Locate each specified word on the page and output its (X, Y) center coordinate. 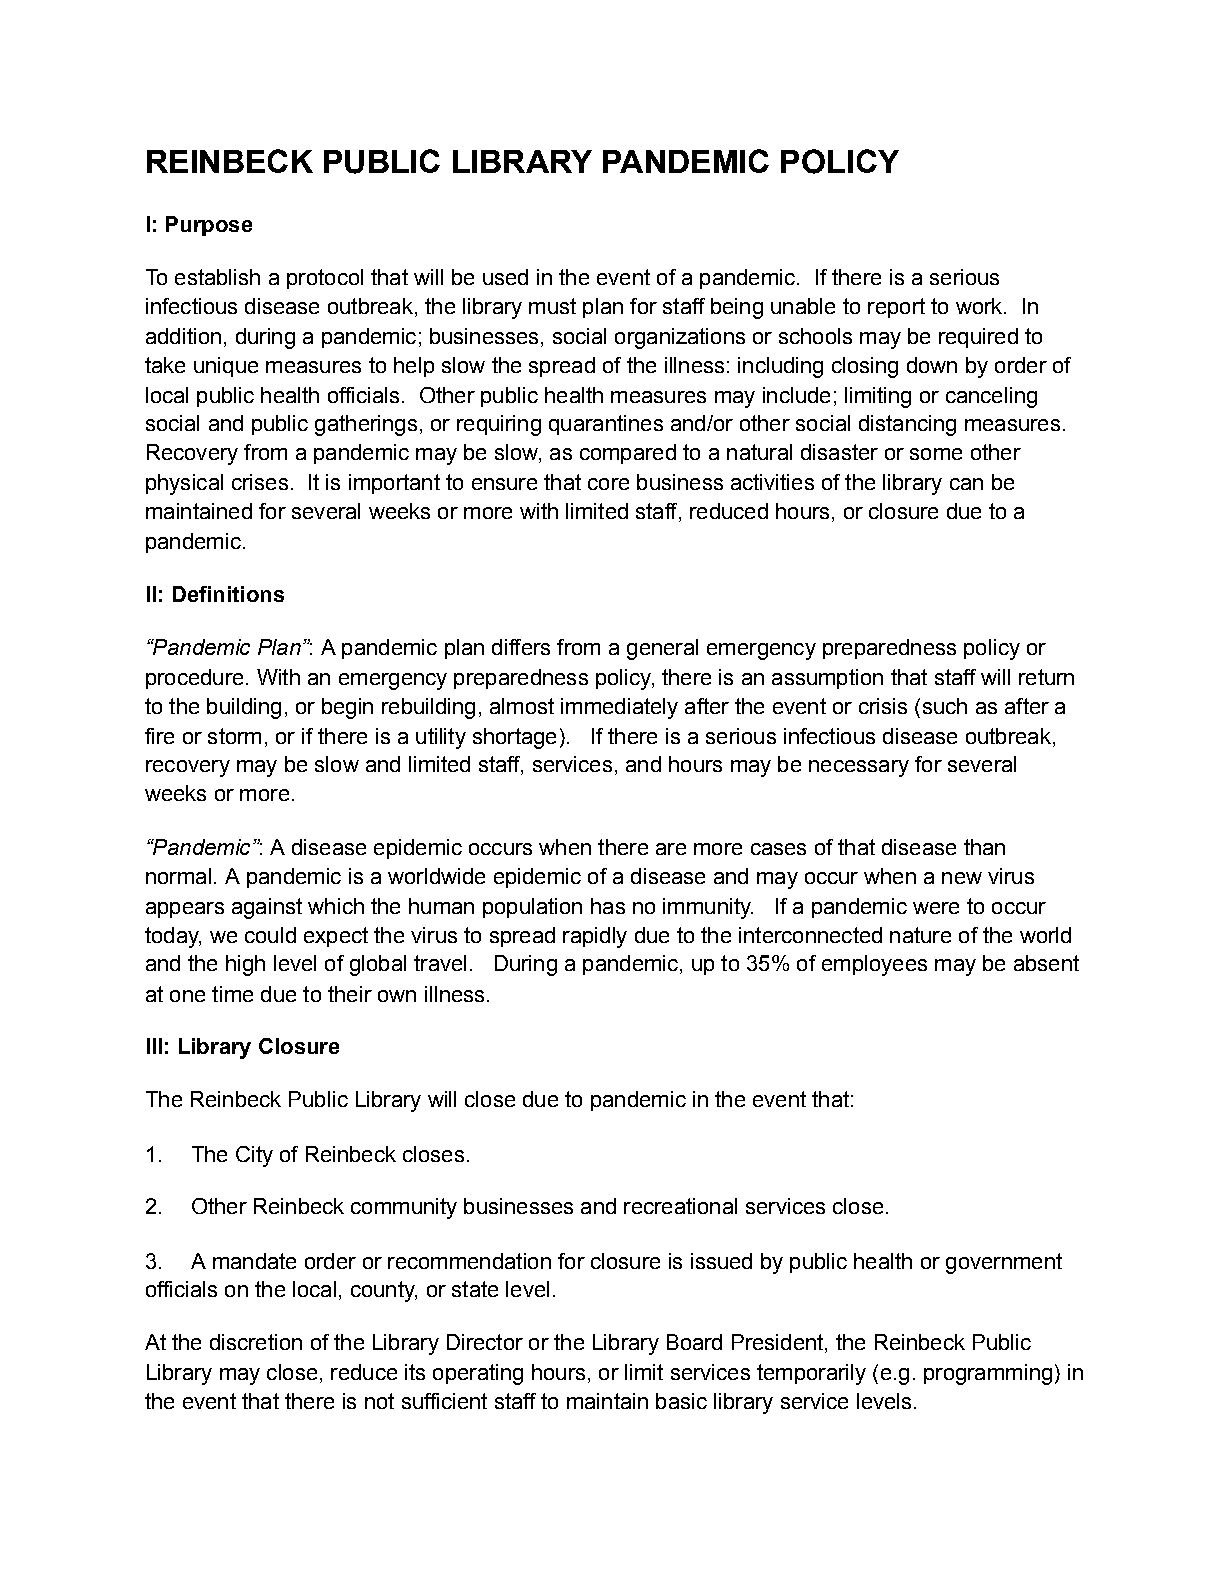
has (608, 906)
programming (988, 1374)
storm (234, 736)
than (984, 847)
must (552, 306)
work (980, 306)
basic (681, 1401)
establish (217, 277)
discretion (256, 1342)
